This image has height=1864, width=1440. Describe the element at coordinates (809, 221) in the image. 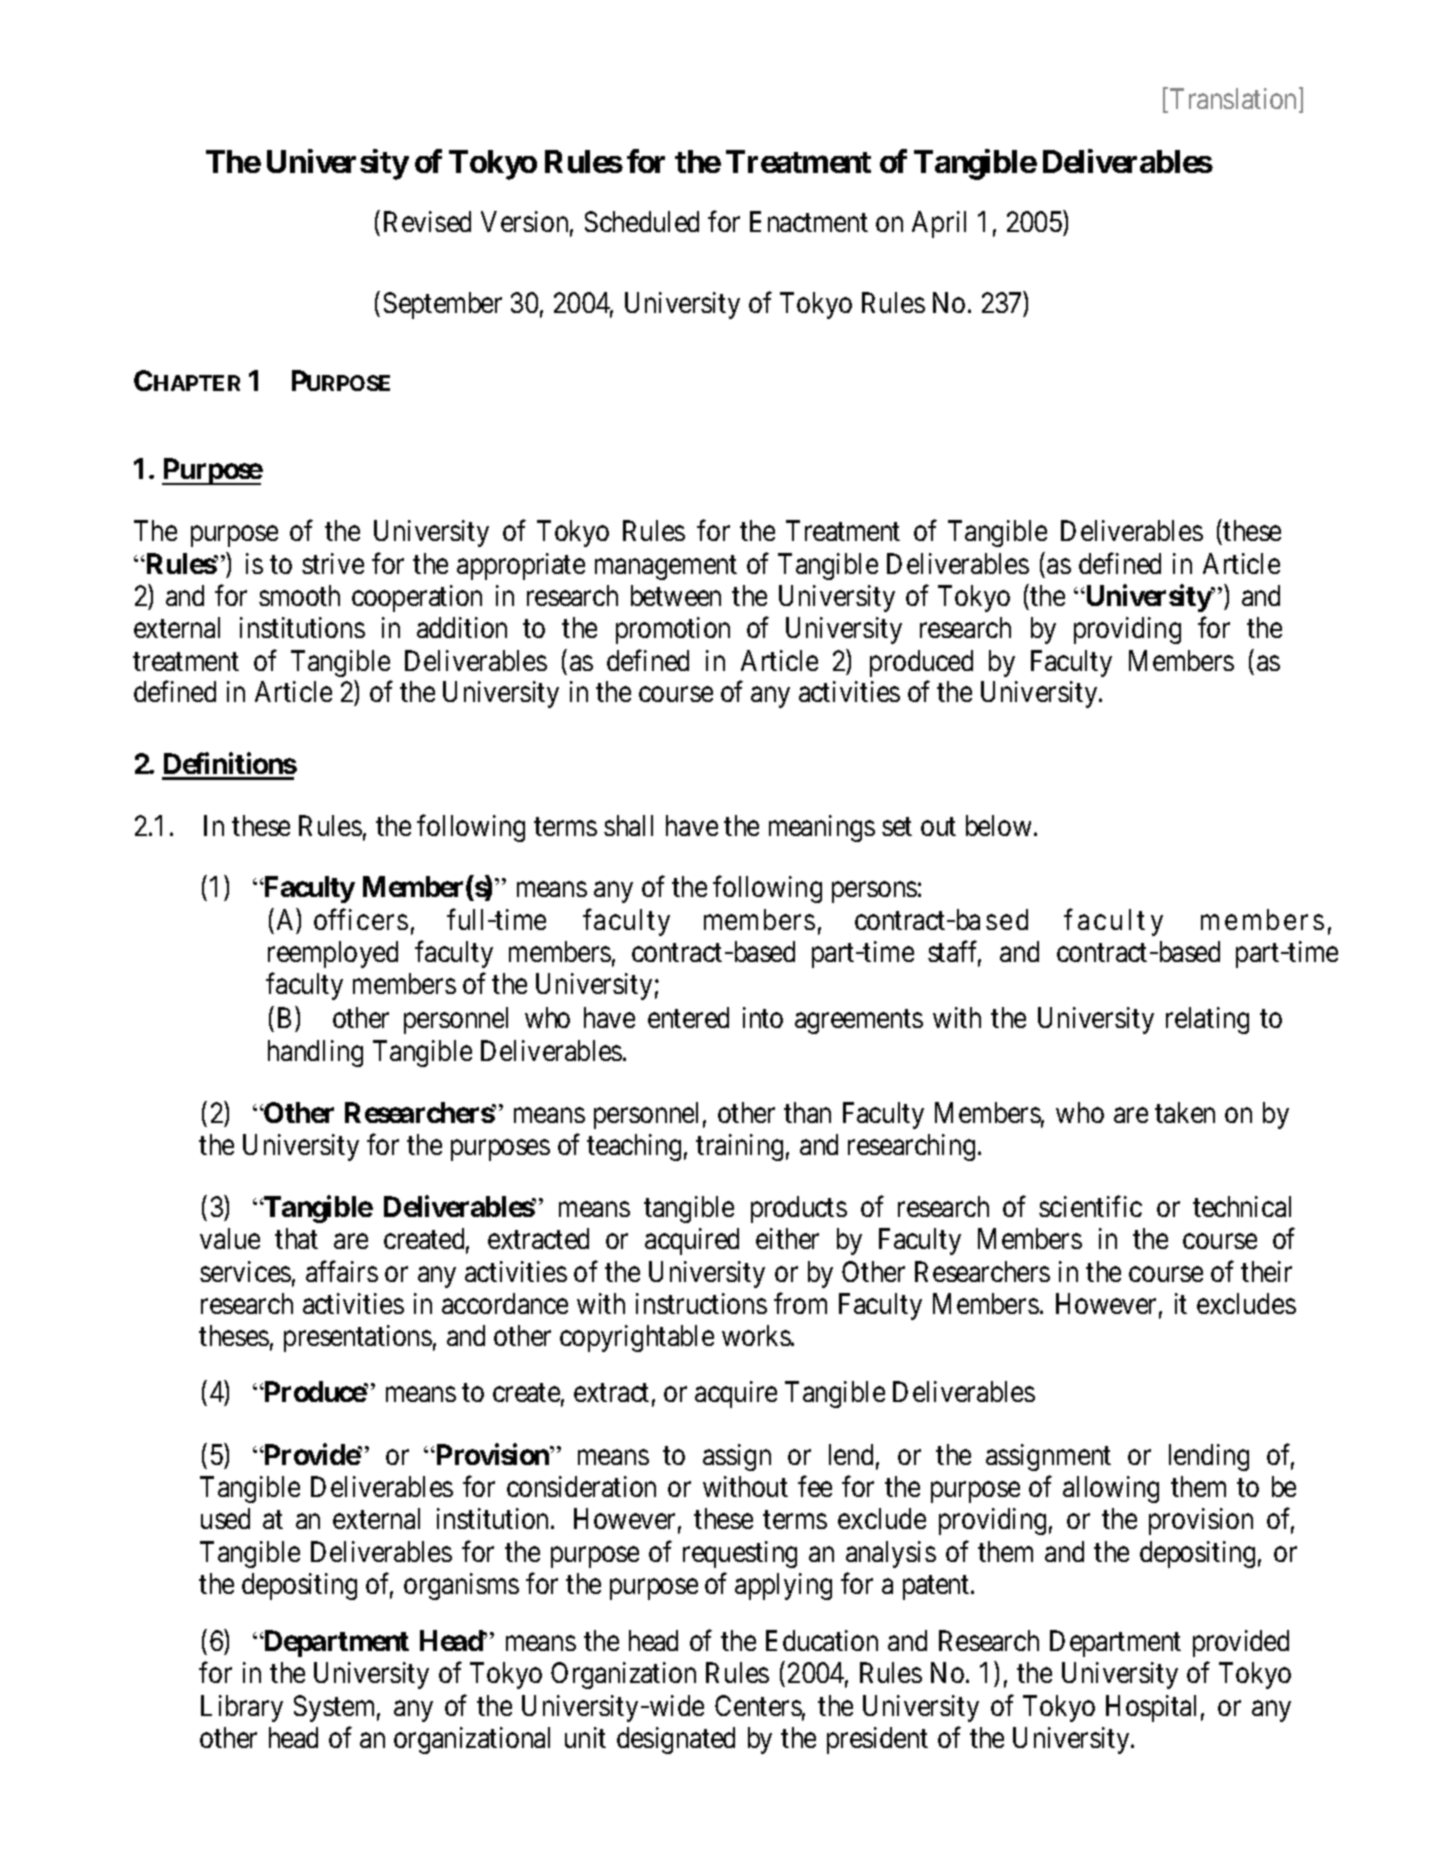

I see `Enactment` at that location.
